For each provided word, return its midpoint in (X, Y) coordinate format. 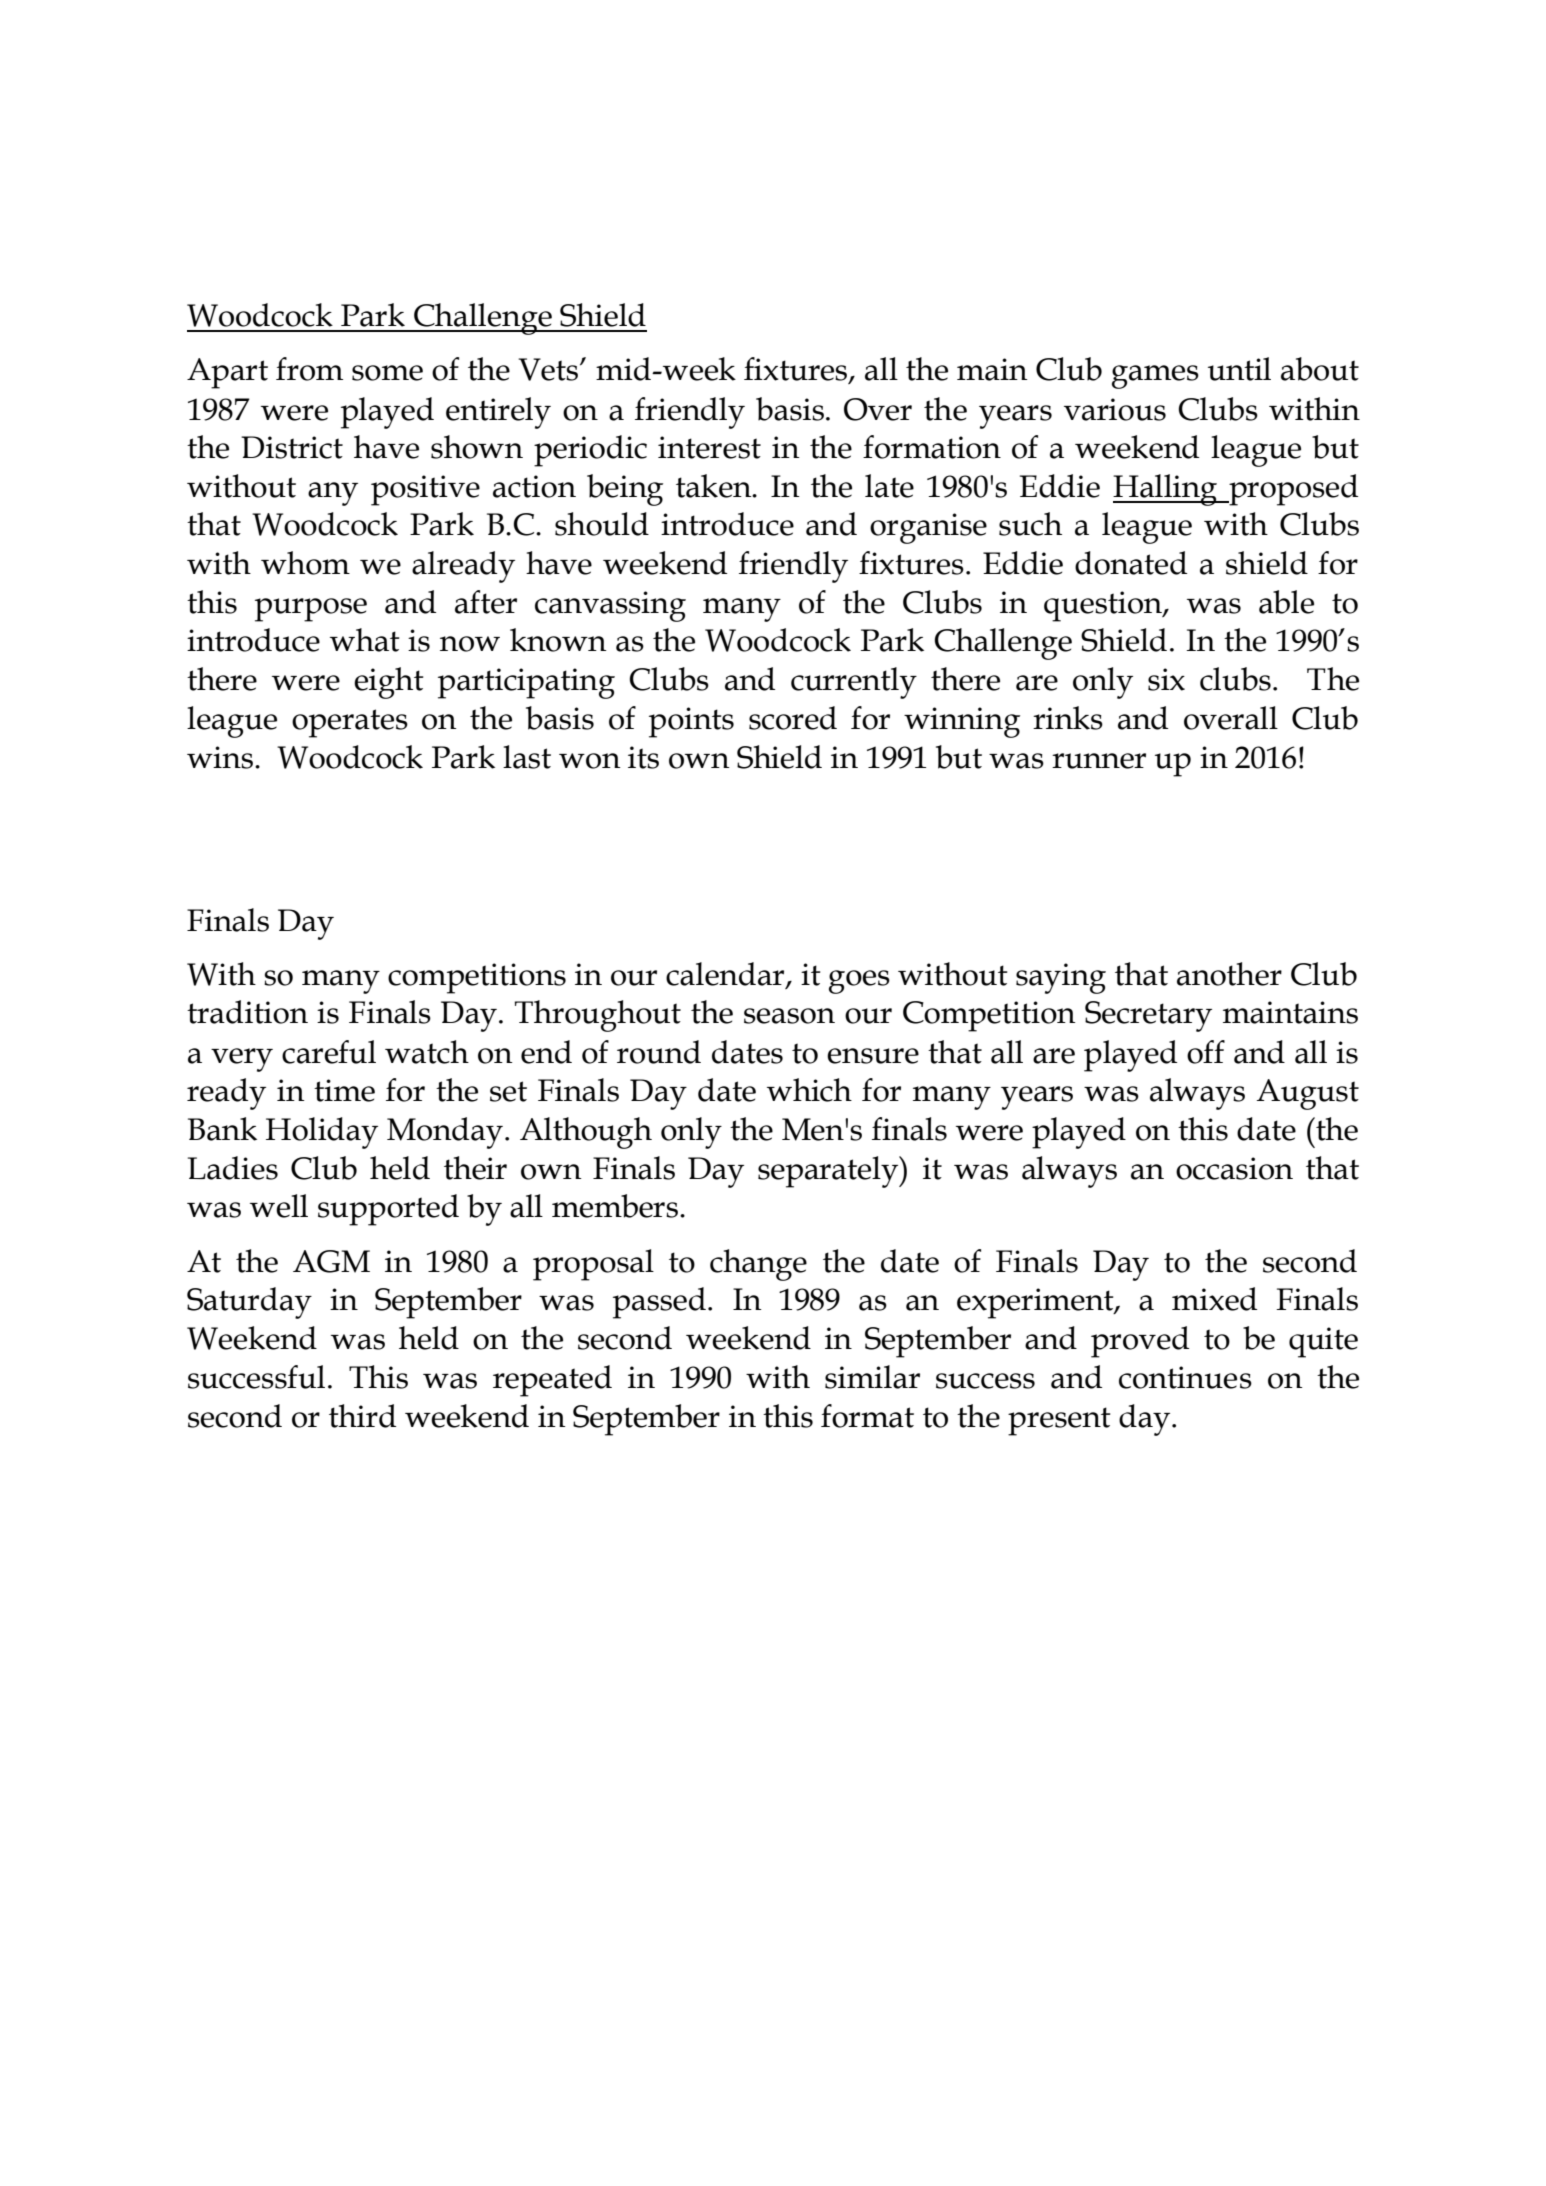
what (364, 640)
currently (854, 683)
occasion (1234, 1168)
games (1155, 377)
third (362, 1416)
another (1229, 974)
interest (709, 447)
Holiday (322, 1133)
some (387, 373)
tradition (247, 1012)
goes (859, 982)
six (1166, 679)
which (809, 1090)
